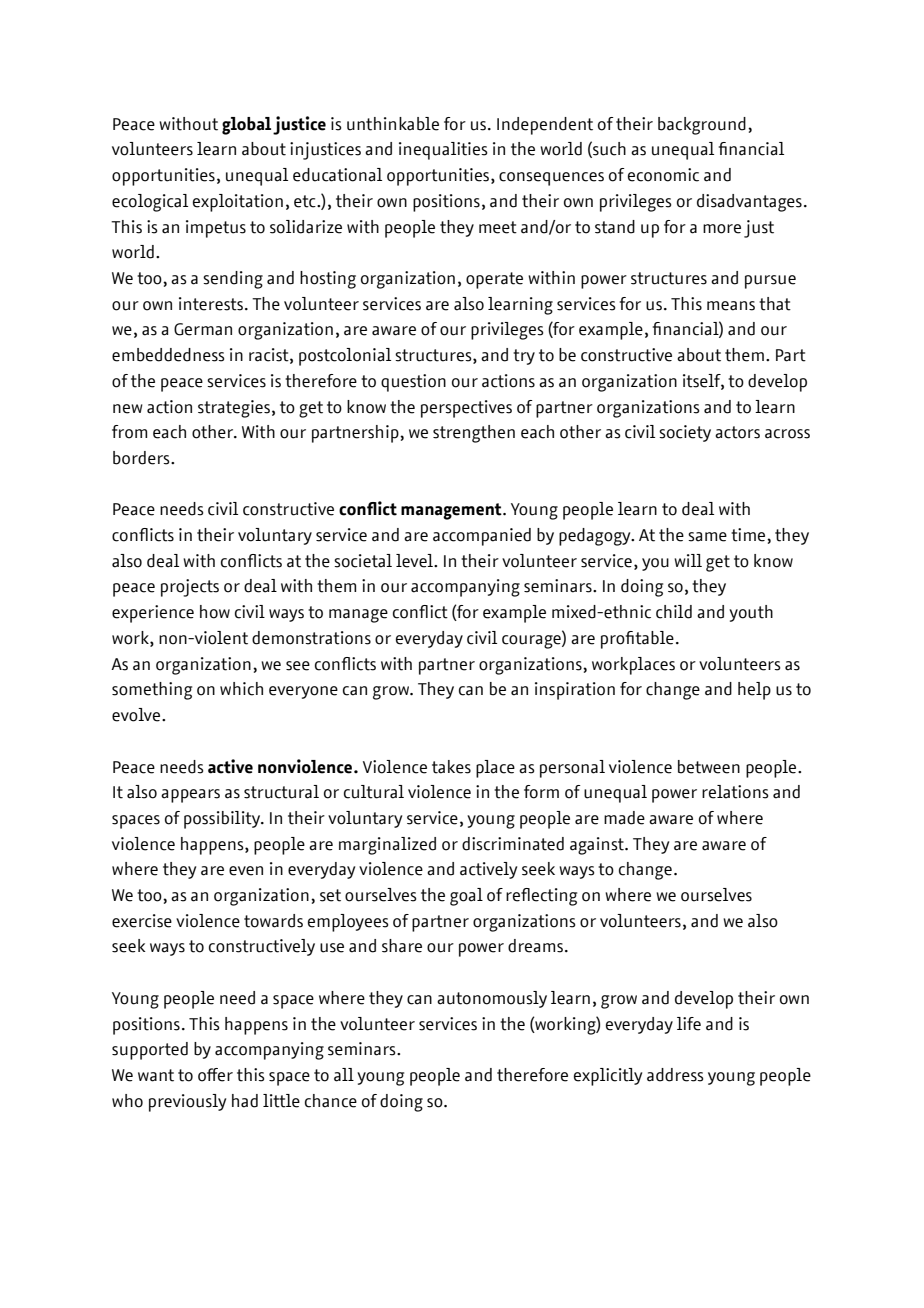  Describe the element at coordinates (443, 151) in the document. I see `inequalities` at that location.
